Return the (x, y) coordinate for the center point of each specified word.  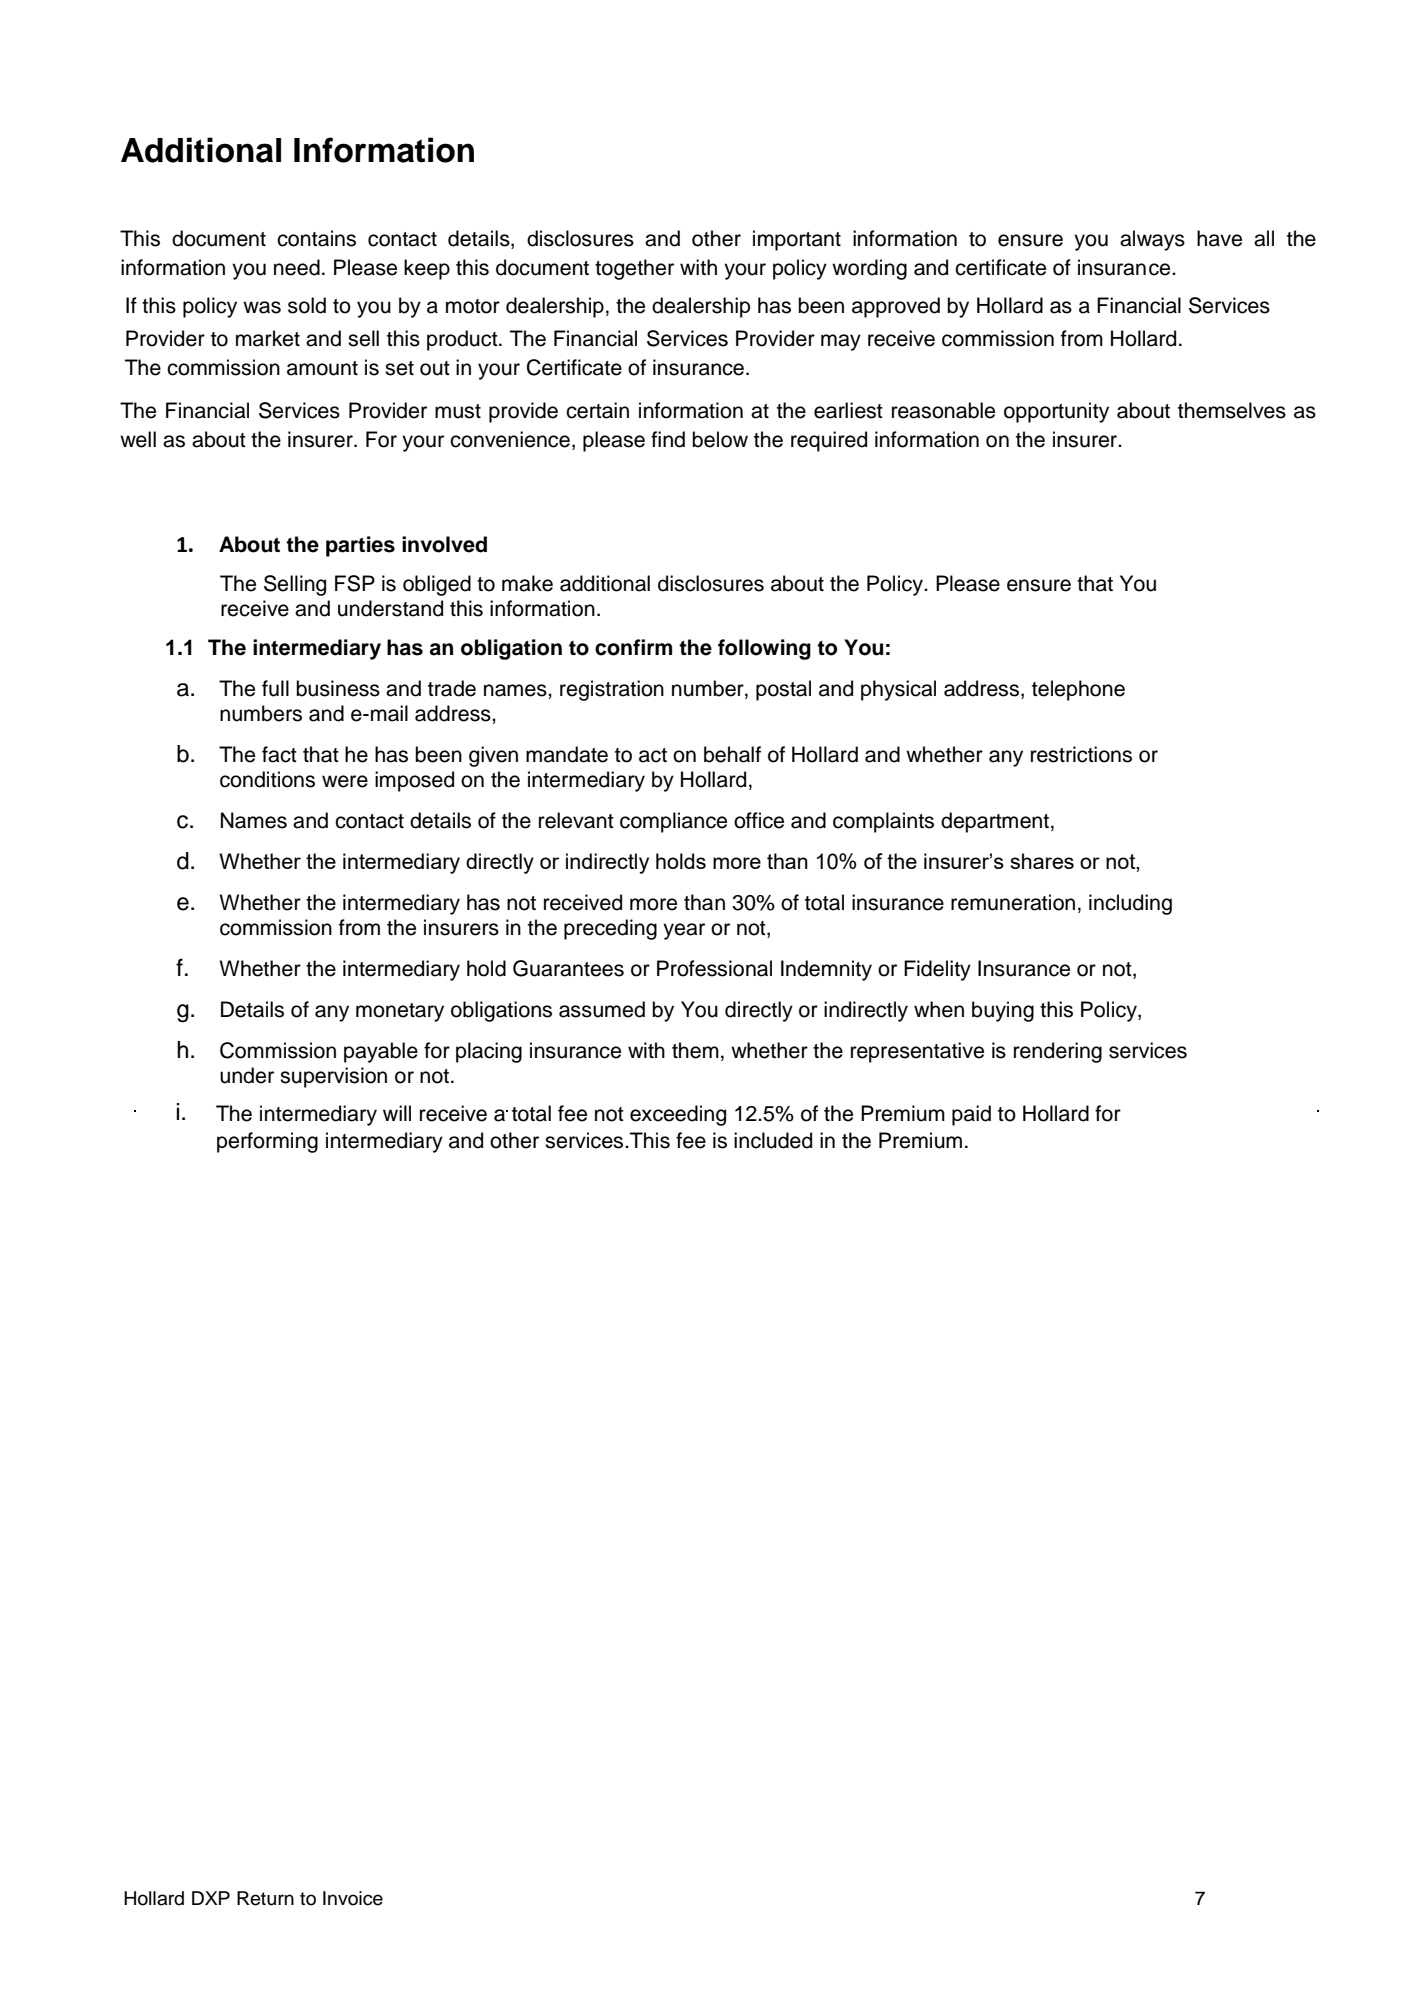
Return (265, 1898)
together (634, 269)
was (262, 307)
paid (971, 1115)
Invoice (353, 1898)
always (1152, 240)
